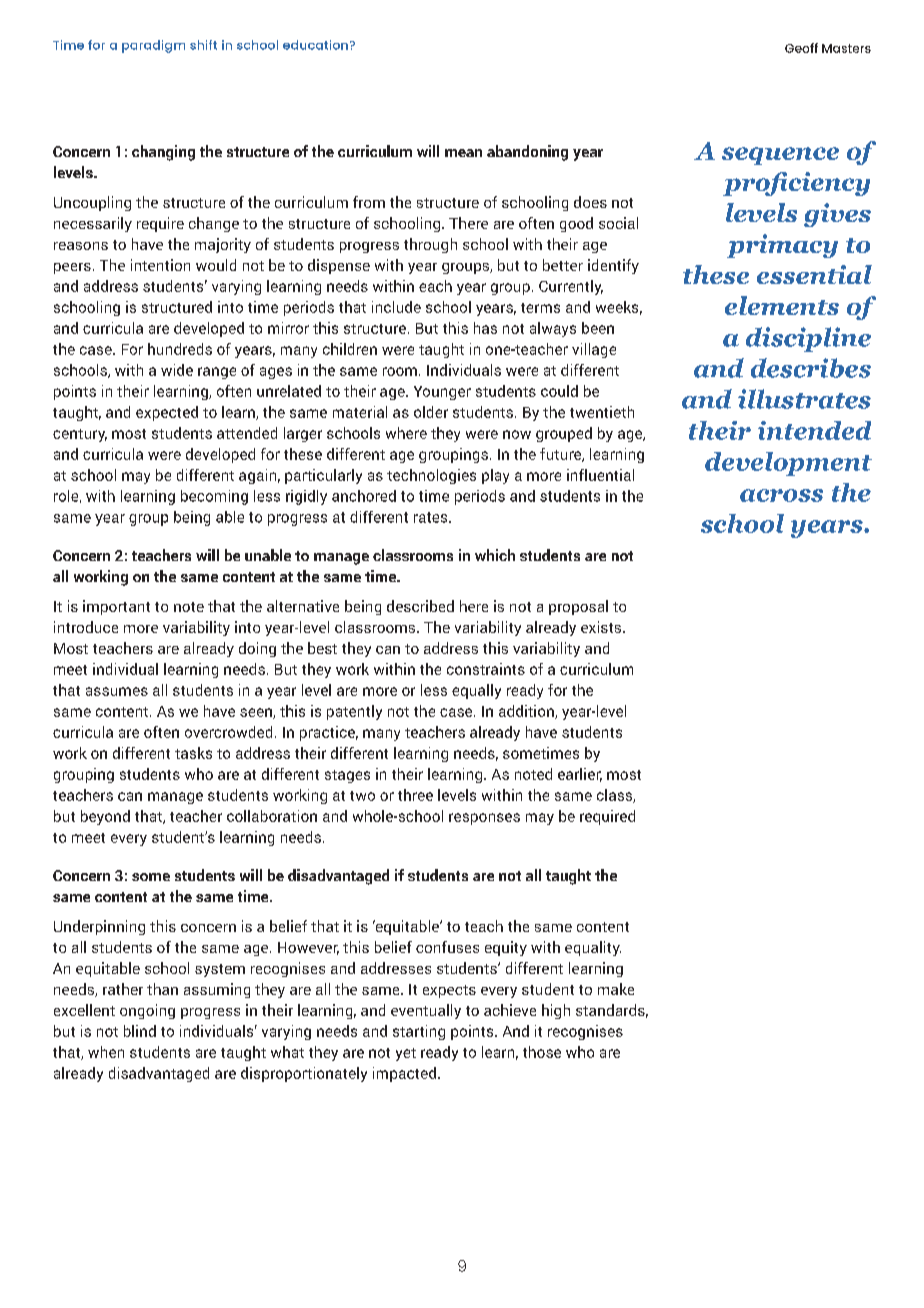 Image resolution: width=924 pixels, height=1308 pixels. Describe the element at coordinates (140, 1031) in the page. I see `blind` at that location.
